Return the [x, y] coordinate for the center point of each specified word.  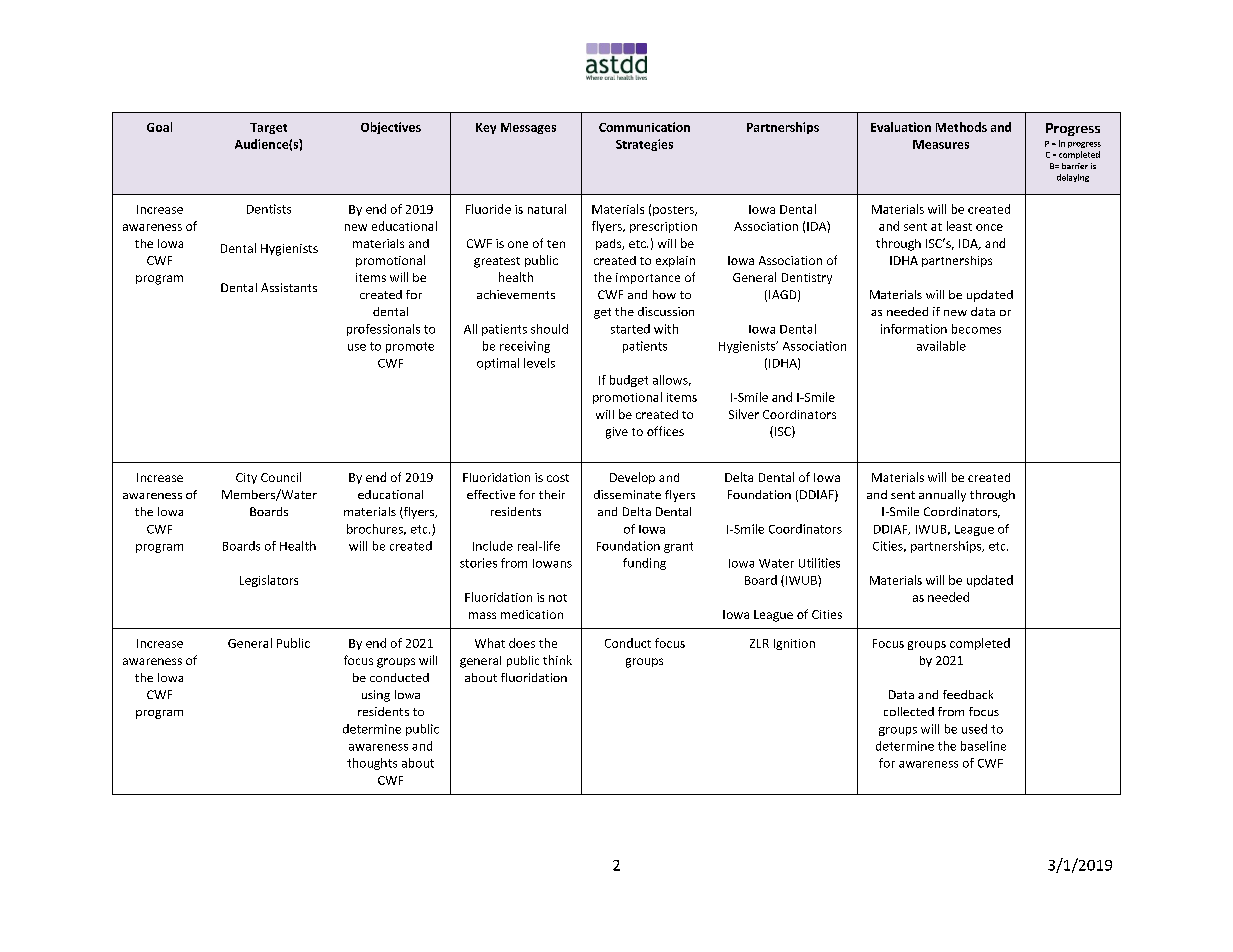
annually [942, 496]
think [557, 660]
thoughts [372, 764]
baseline [983, 746]
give [617, 433]
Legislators [269, 581]
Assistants [289, 287]
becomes [976, 329]
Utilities [819, 563]
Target [268, 128]
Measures [941, 144]
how [664, 294]
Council [281, 477]
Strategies [644, 145]
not [558, 598]
